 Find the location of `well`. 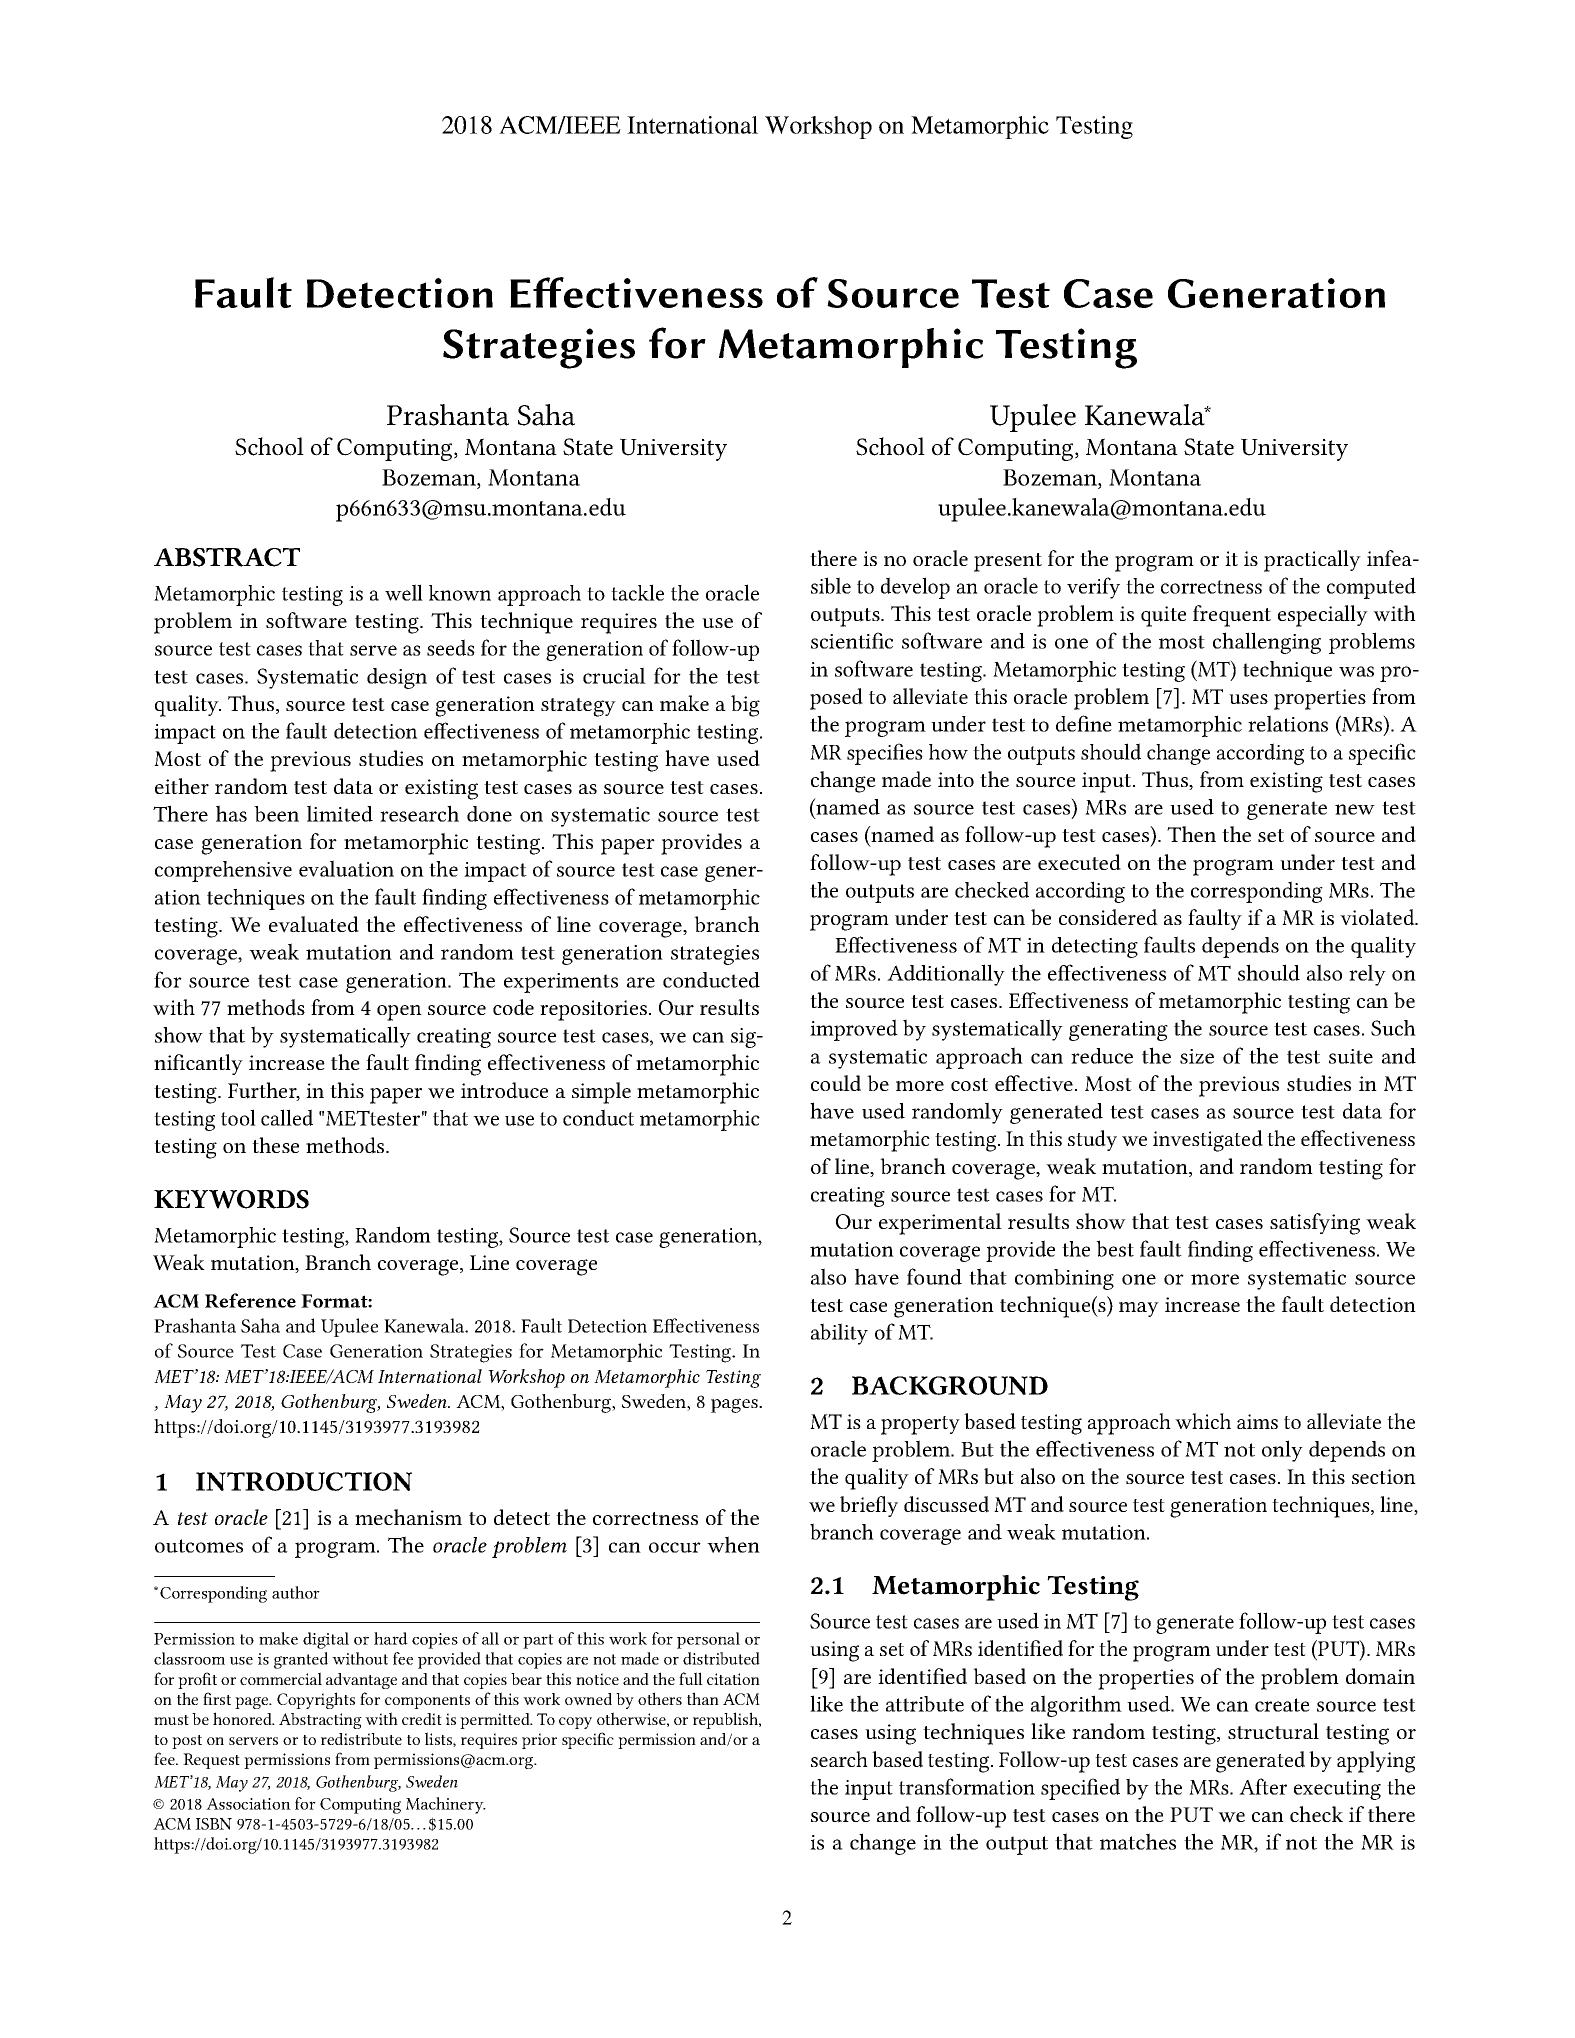

well is located at coordinates (404, 592).
